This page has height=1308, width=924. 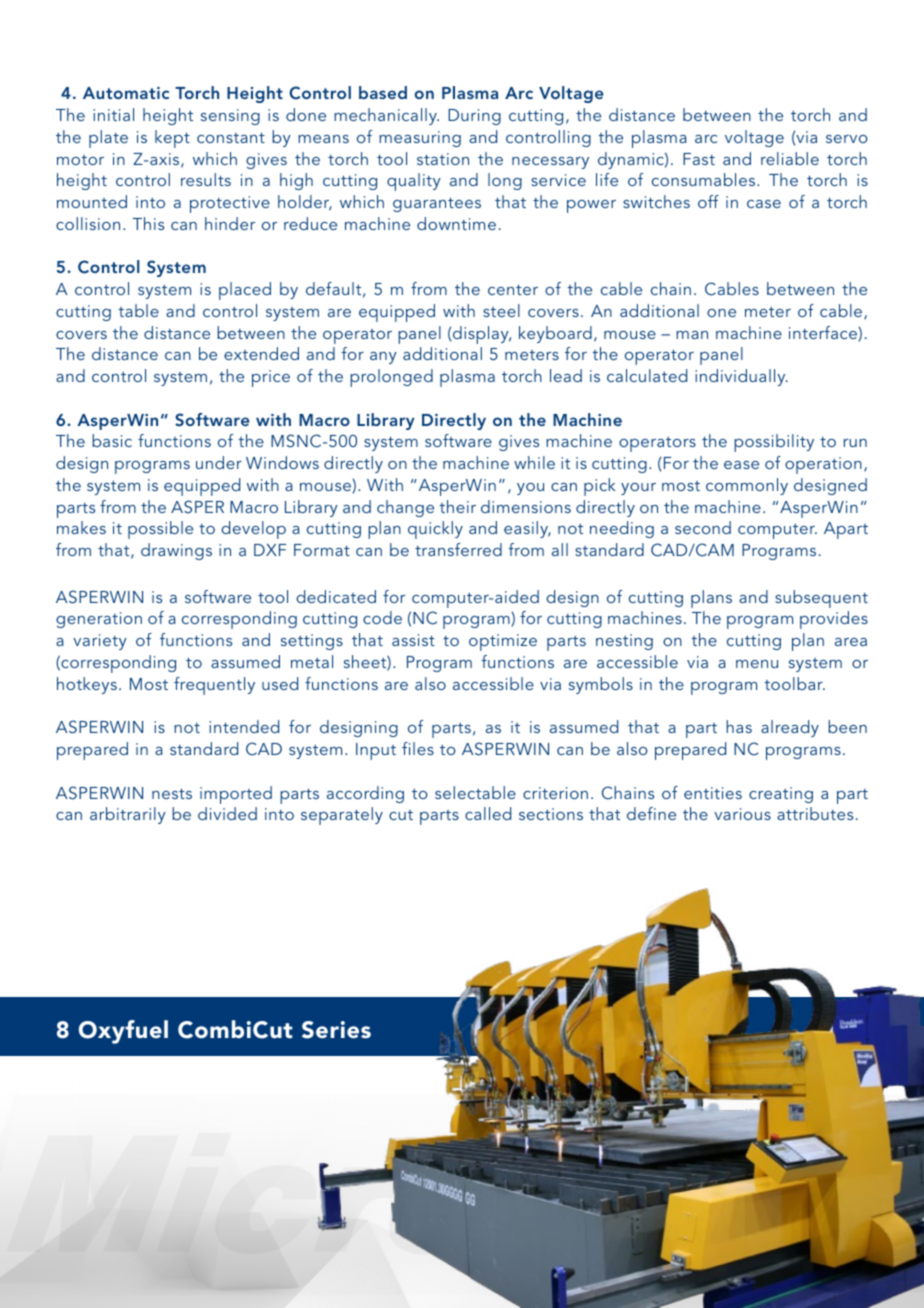 What do you see at coordinates (474, 117) in the page?
I see `During` at bounding box center [474, 117].
